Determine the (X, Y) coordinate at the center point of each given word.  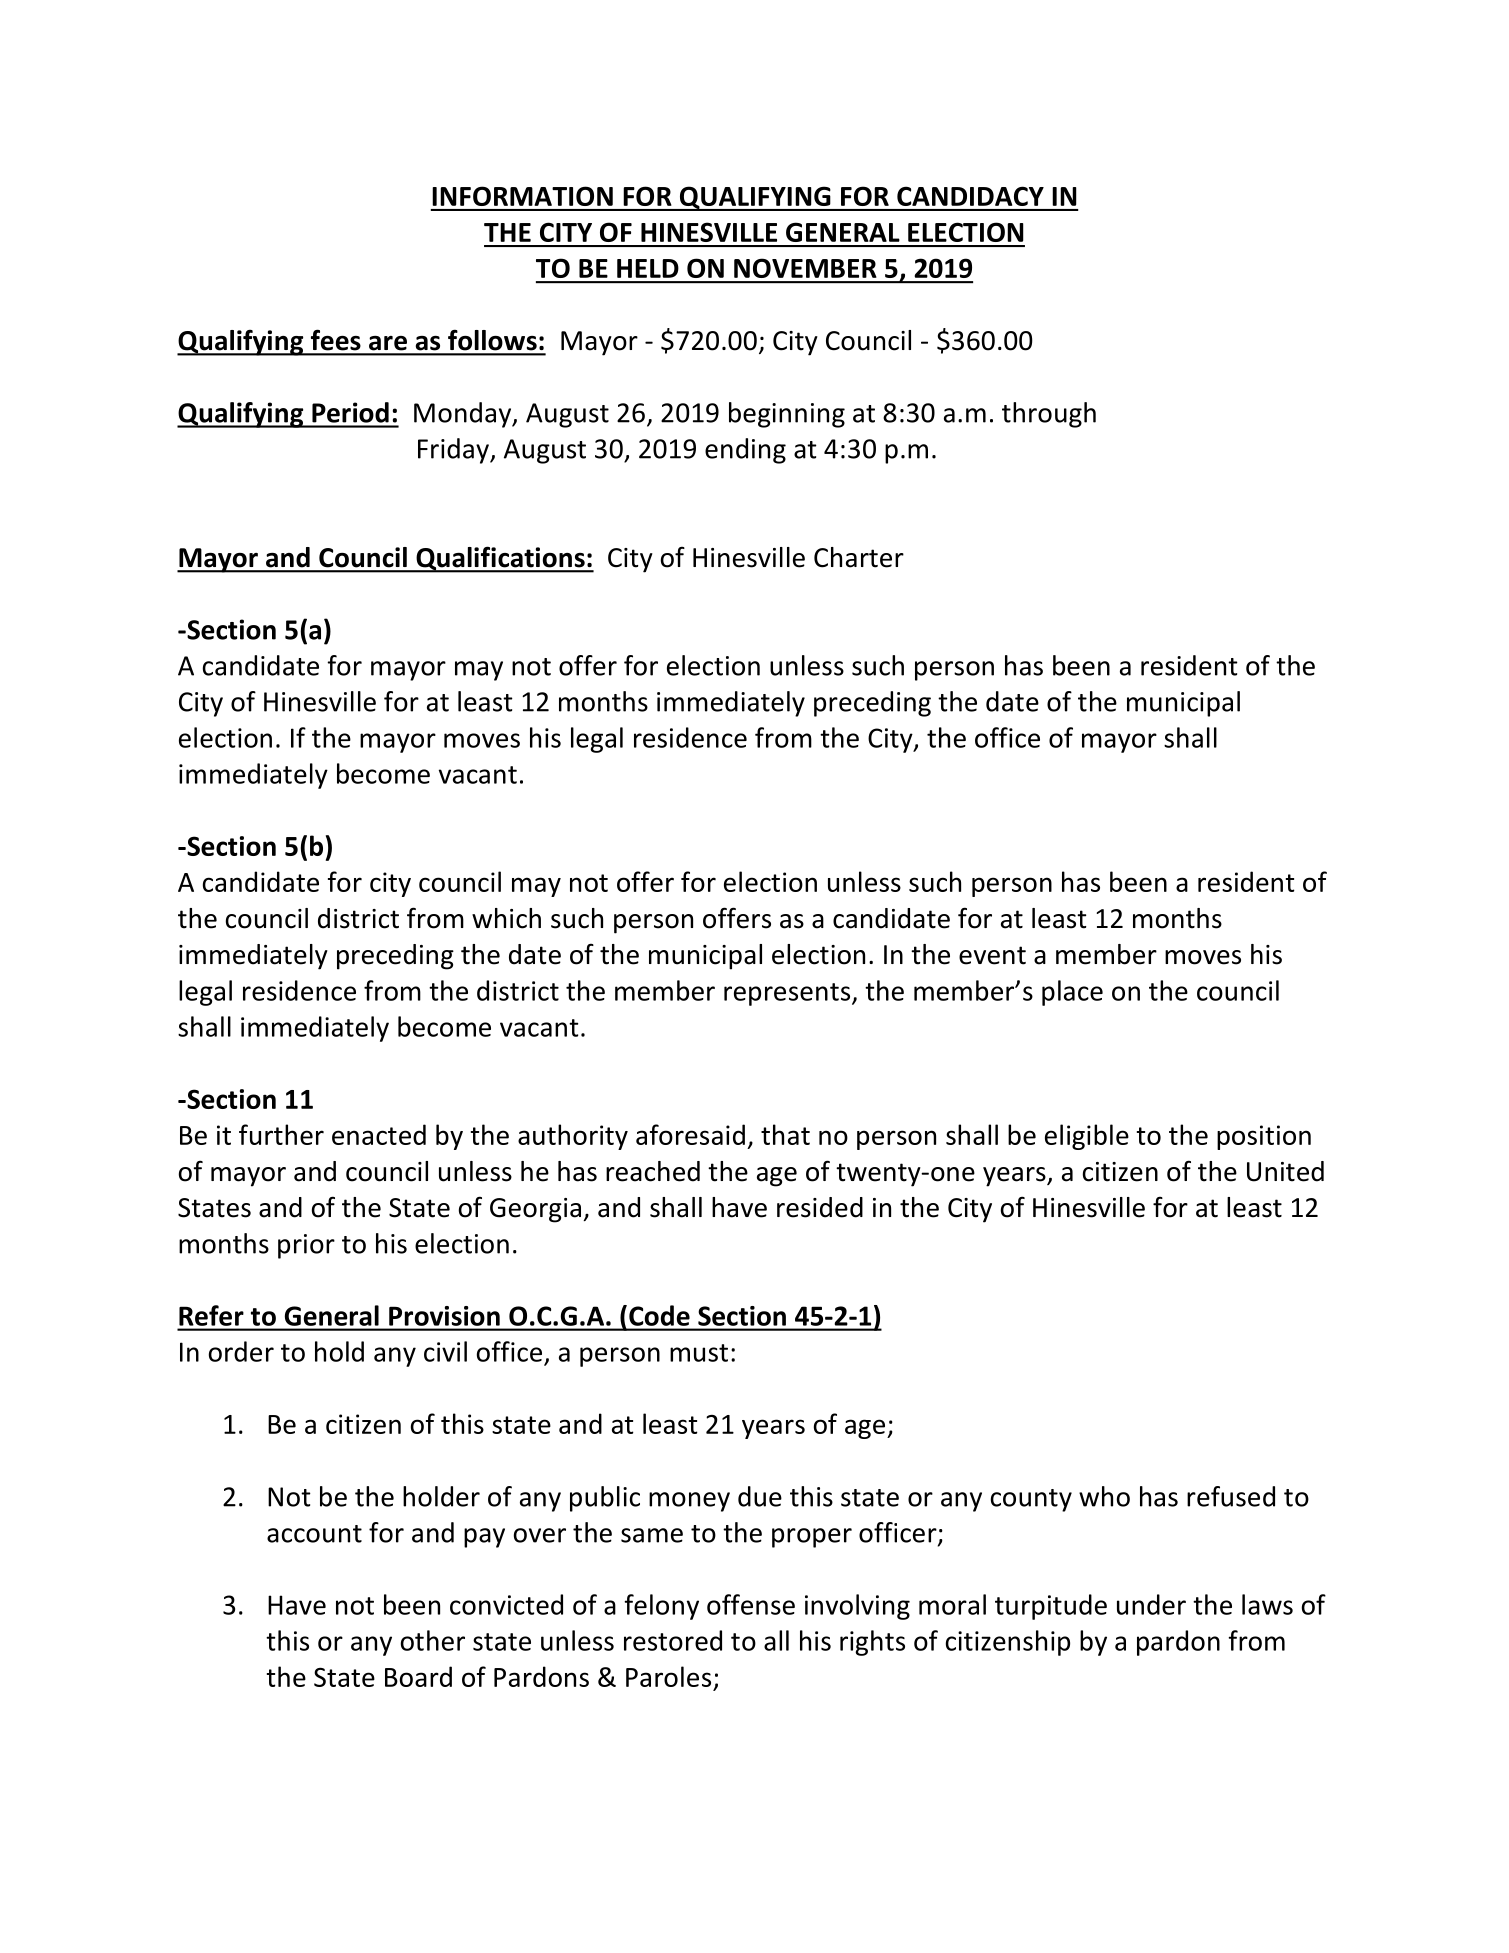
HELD (648, 268)
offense (751, 1604)
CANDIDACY (970, 196)
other (433, 1640)
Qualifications (500, 559)
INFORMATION (522, 196)
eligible (1087, 1137)
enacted (379, 1134)
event (992, 955)
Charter (859, 557)
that (785, 1134)
